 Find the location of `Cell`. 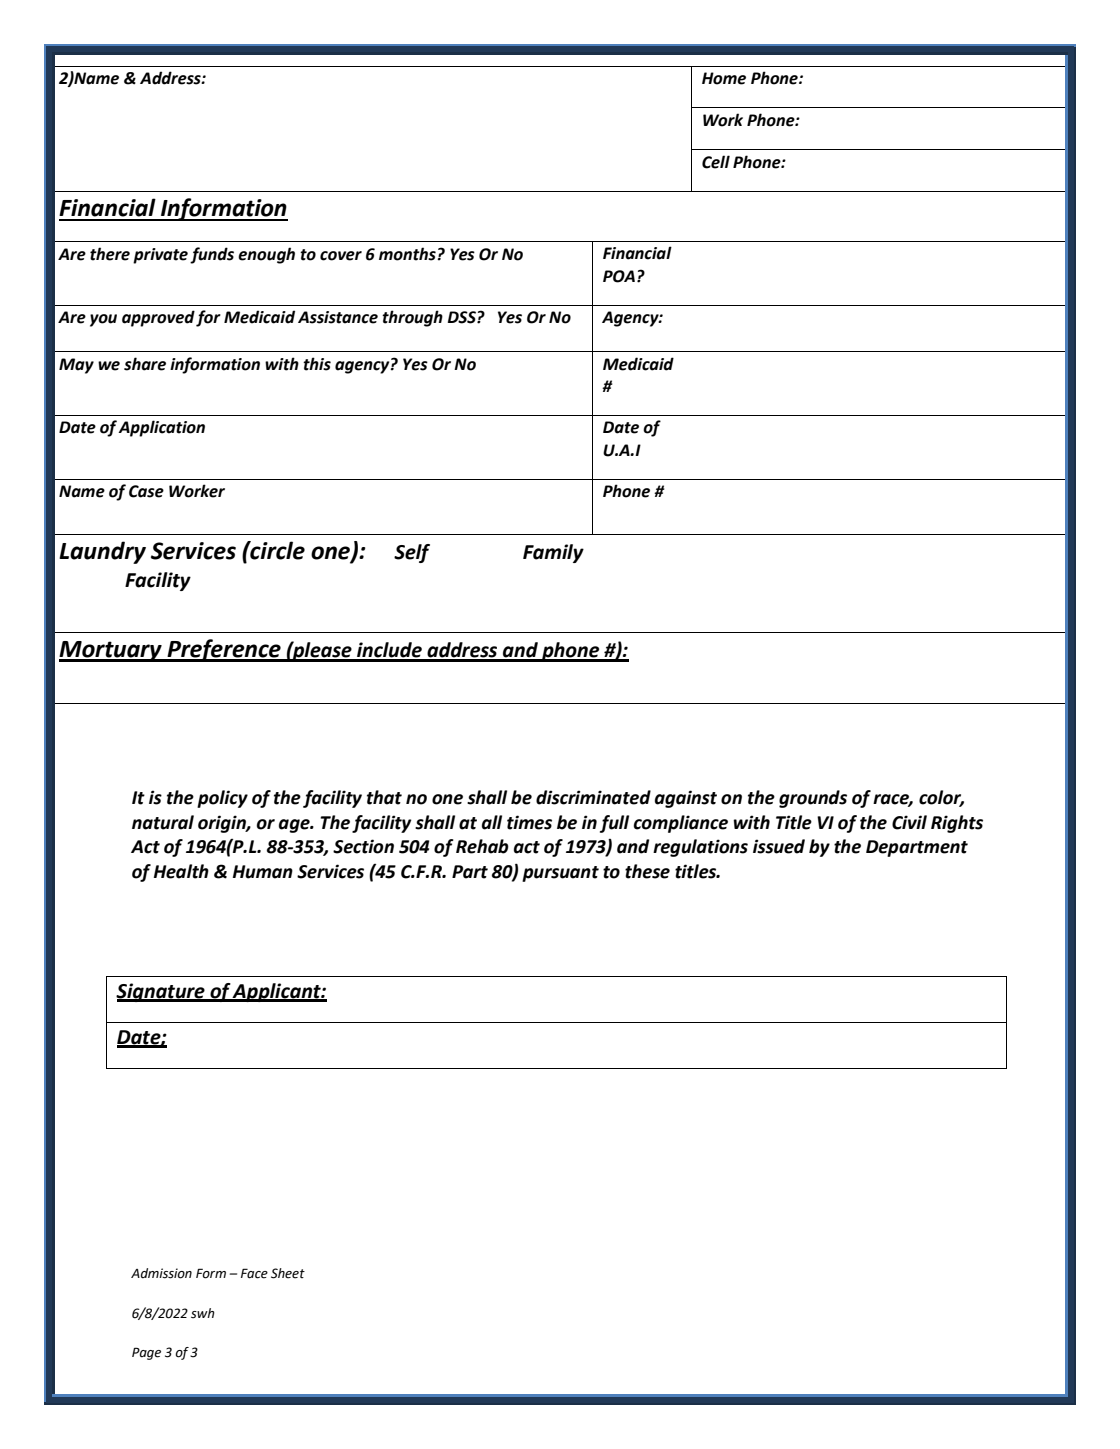

Cell is located at coordinates (716, 162).
